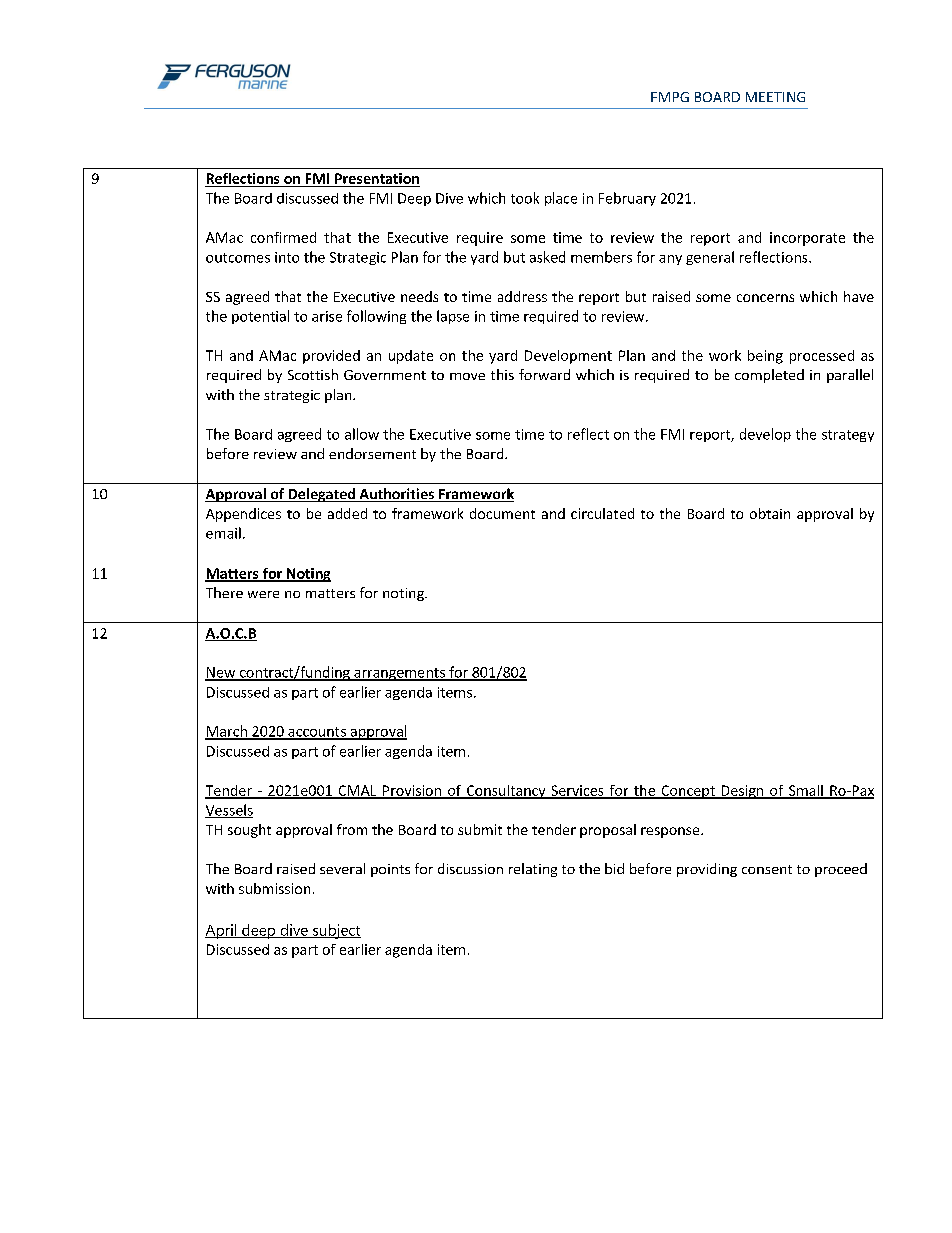 Image resolution: width=952 pixels, height=1233 pixels. I want to click on Scottish, so click(313, 374).
